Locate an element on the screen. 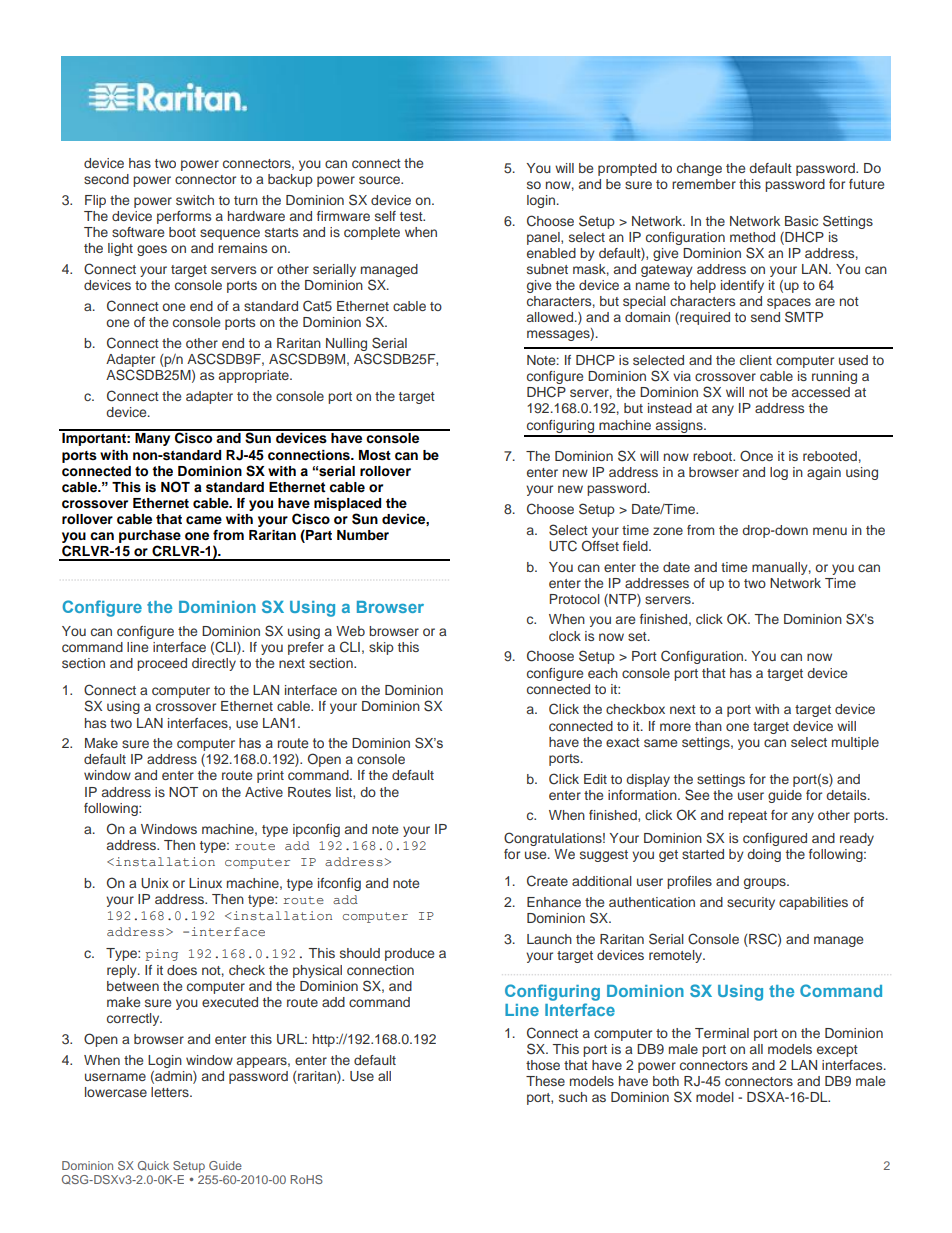  Enhance is located at coordinates (554, 902).
